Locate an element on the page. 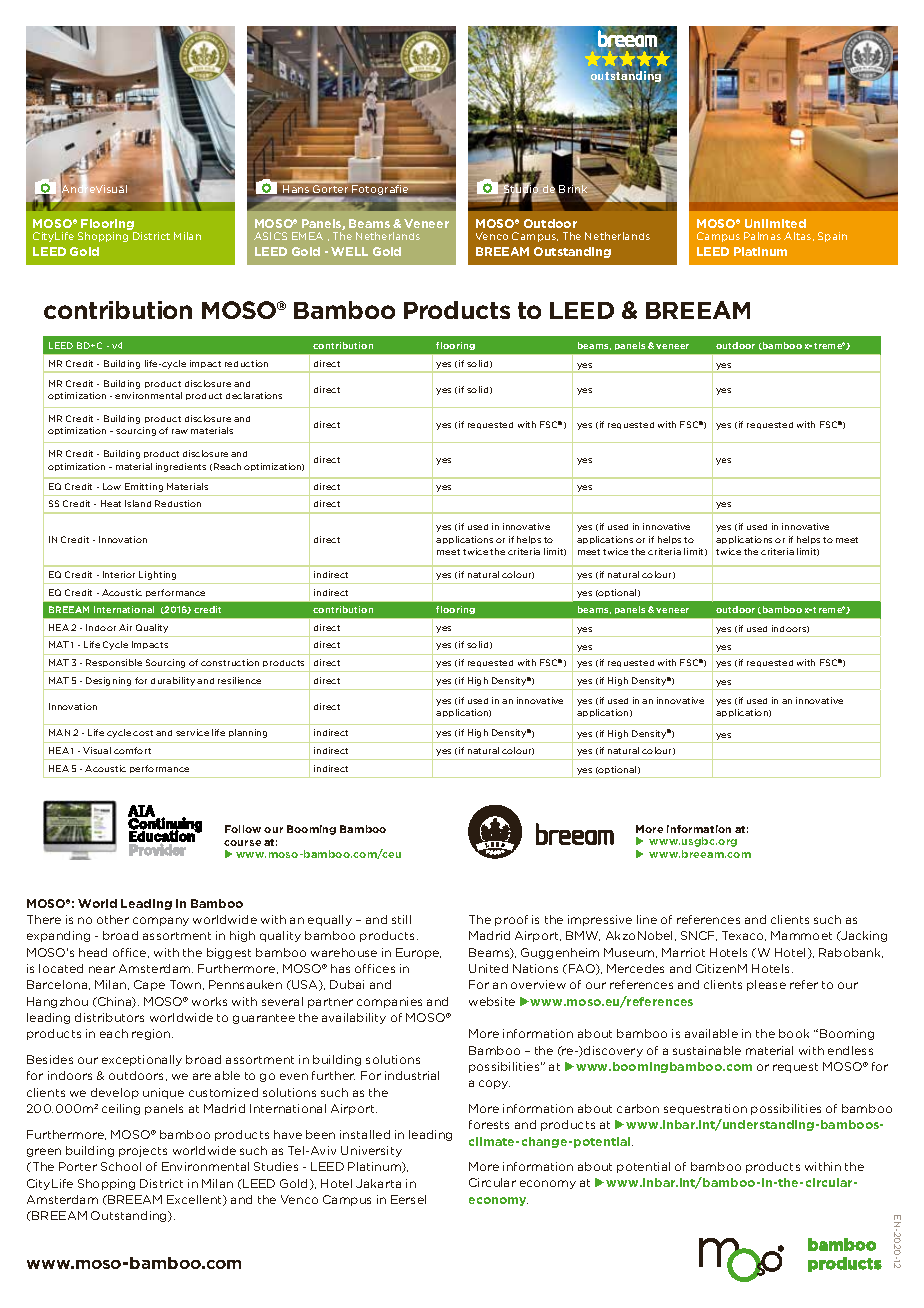 This page has height=1308, width=924. WELL is located at coordinates (349, 251).
